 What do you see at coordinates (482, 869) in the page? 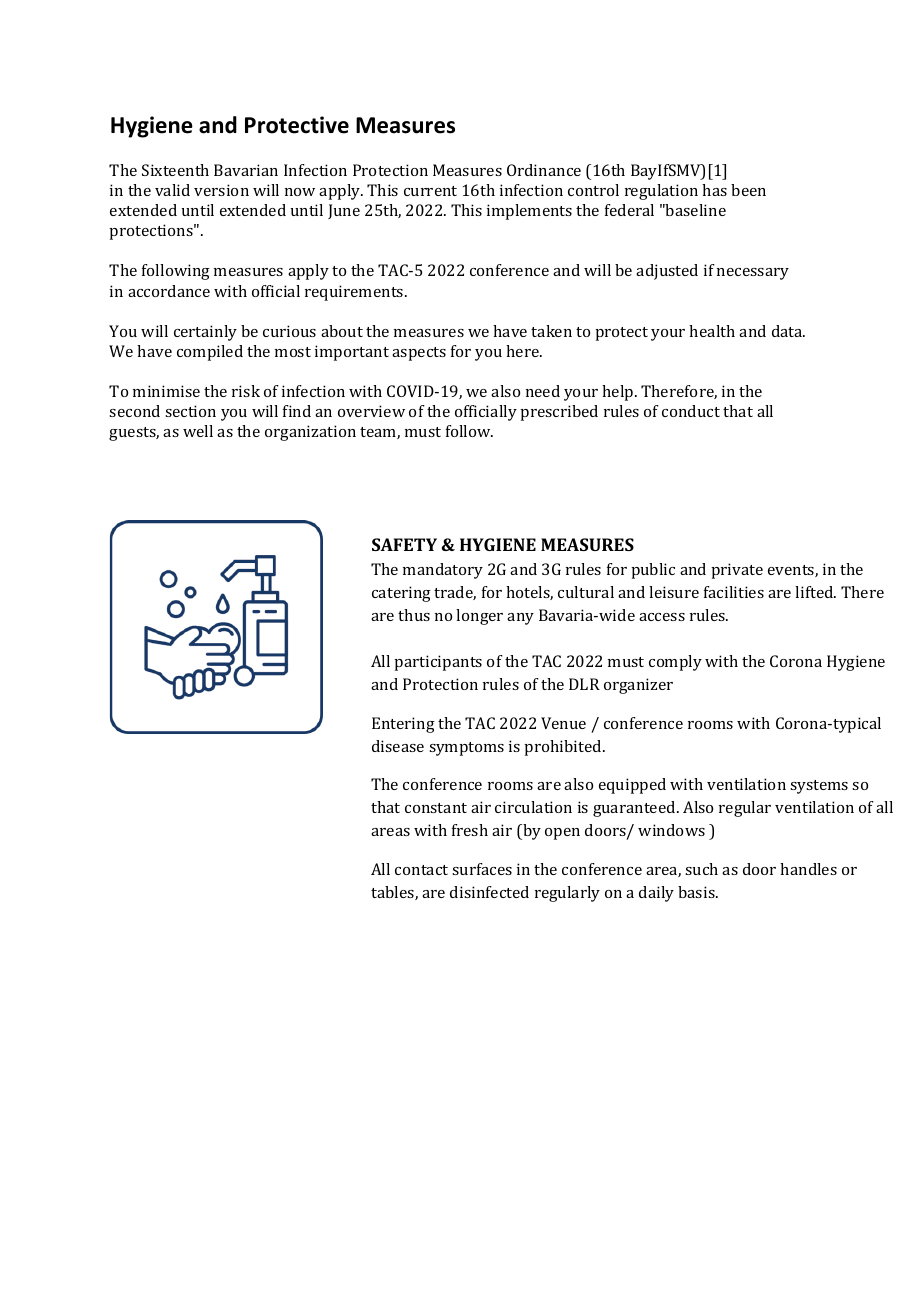
I see `surfaces` at bounding box center [482, 869].
